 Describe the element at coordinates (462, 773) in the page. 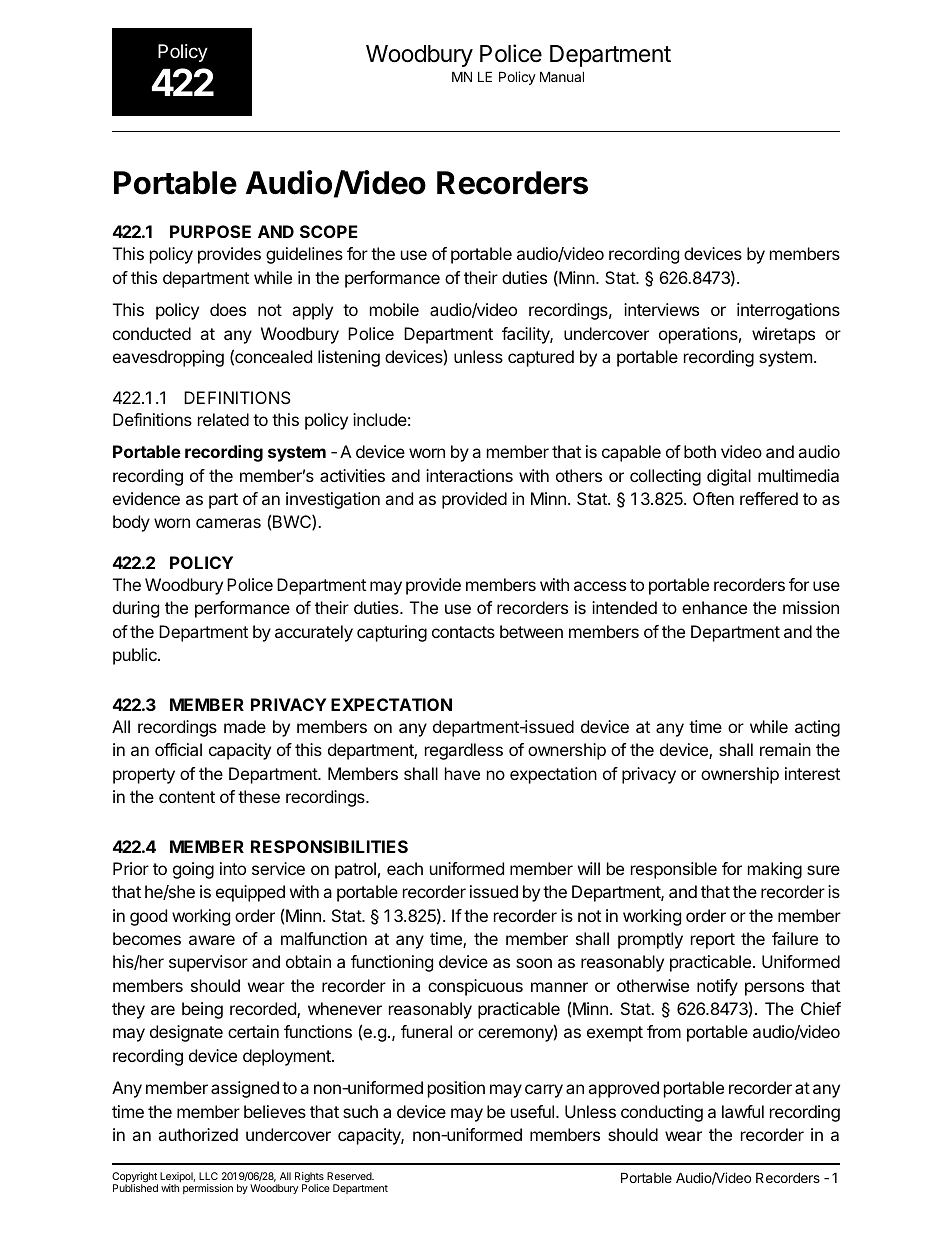

I see `have` at that location.
